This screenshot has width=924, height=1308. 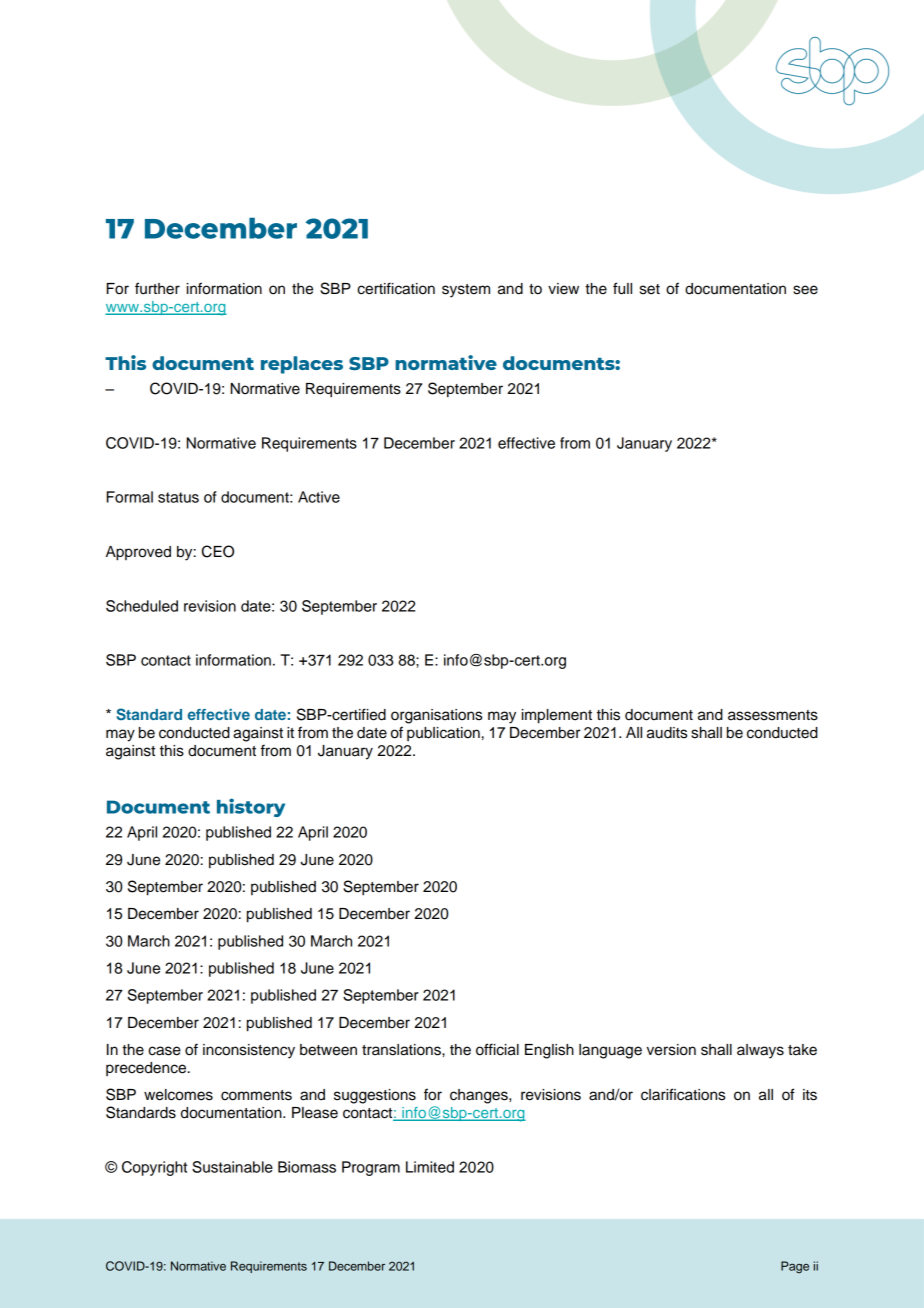 I want to click on Sustainable, so click(x=232, y=1167).
